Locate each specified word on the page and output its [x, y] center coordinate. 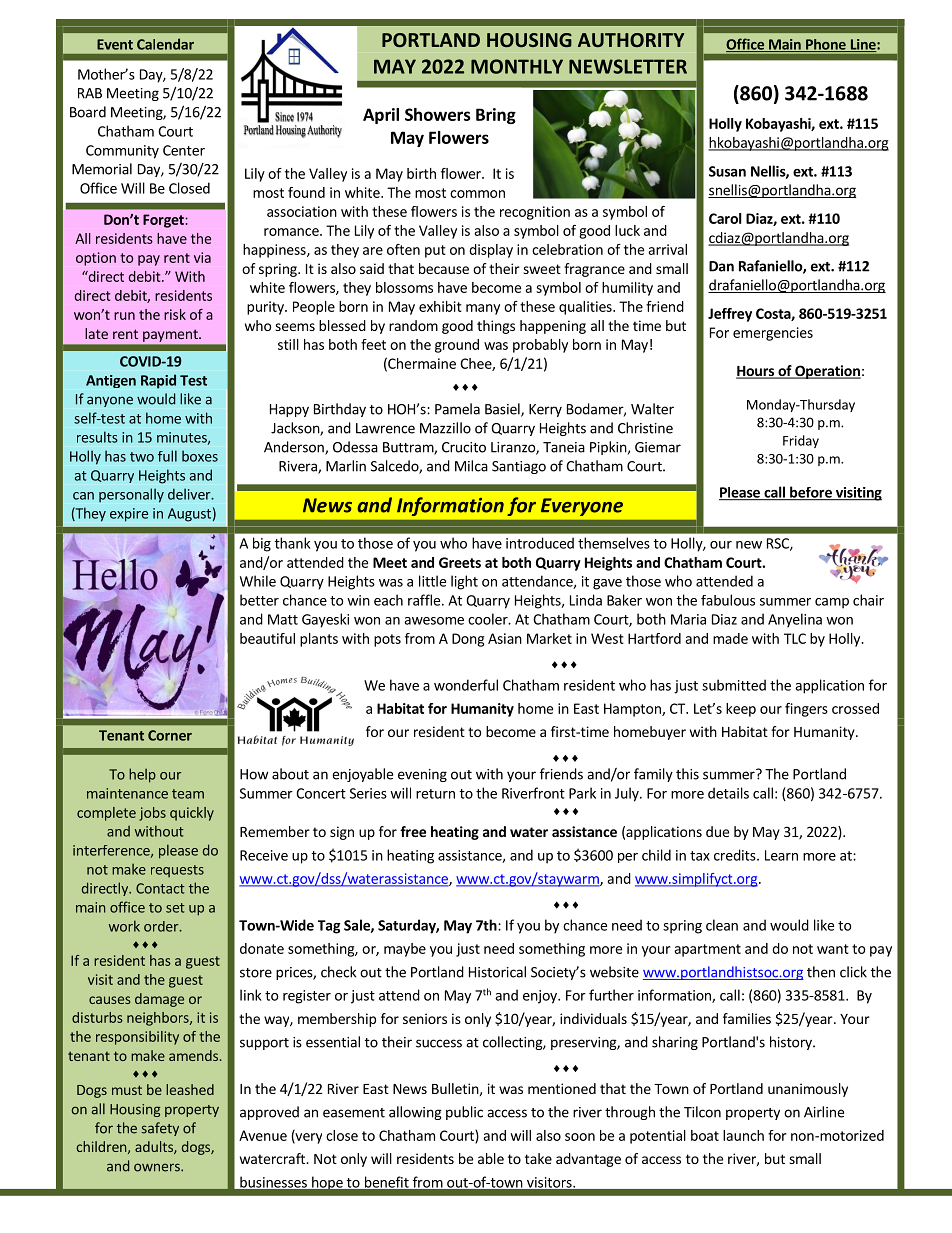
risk [175, 314]
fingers [806, 710]
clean [722, 925]
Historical [497, 972]
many [483, 309]
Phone [826, 45]
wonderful [466, 685]
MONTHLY [517, 66]
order [162, 926]
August [189, 515]
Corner [170, 735]
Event [115, 44]
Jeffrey [730, 315]
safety [160, 1129]
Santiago [519, 467]
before [811, 493]
